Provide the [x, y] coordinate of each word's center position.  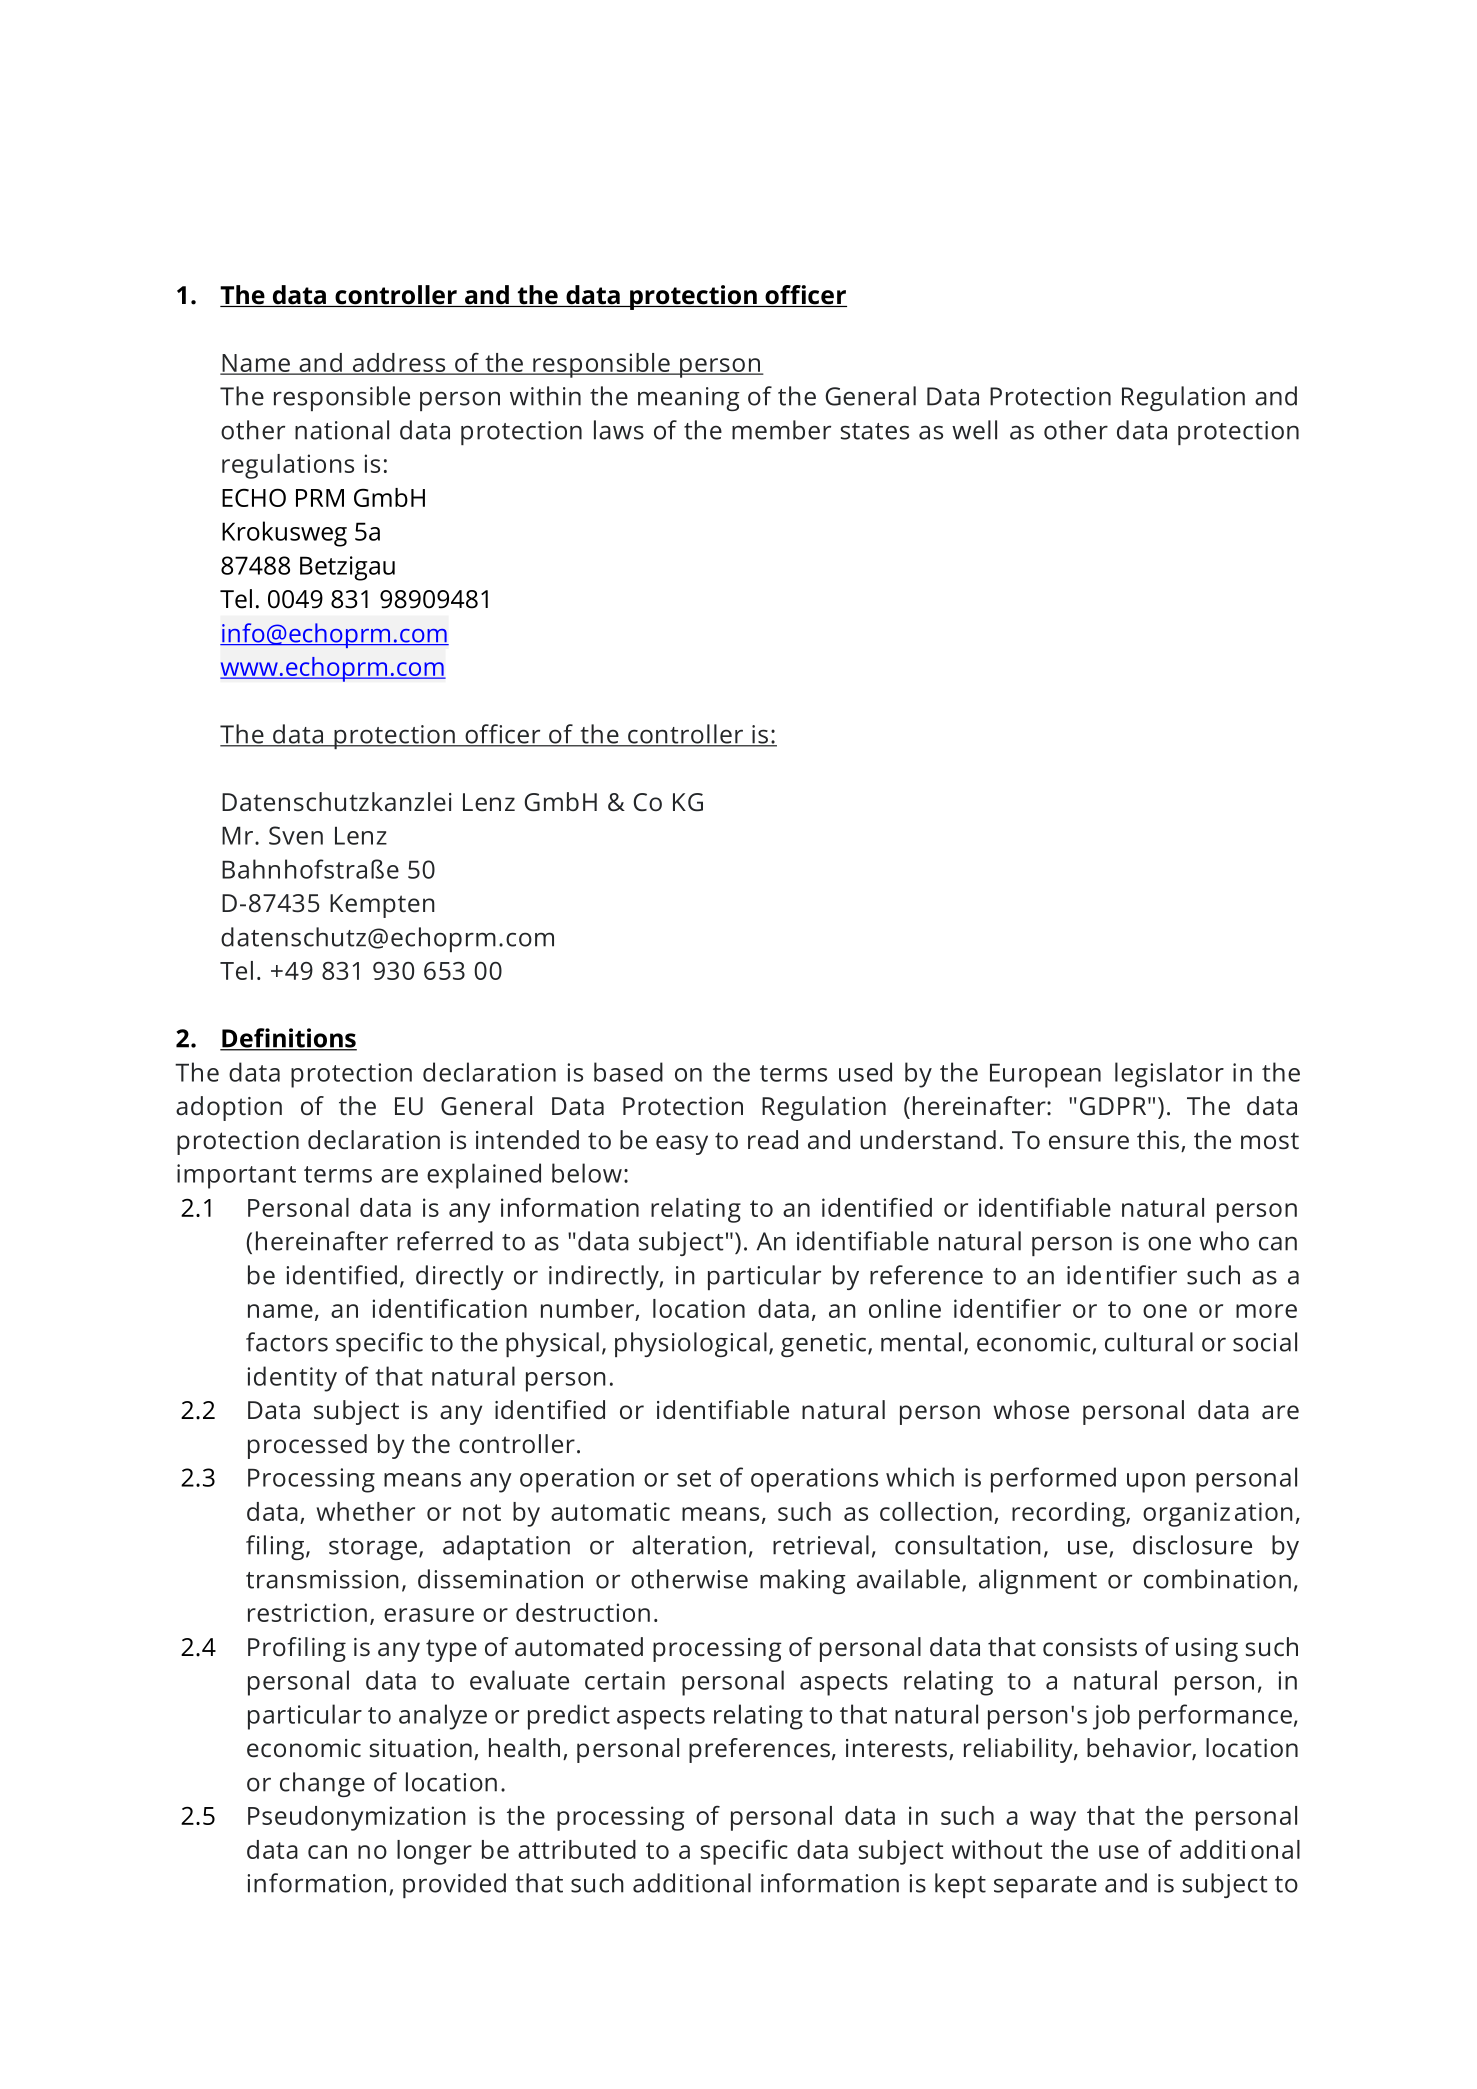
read [773, 1140]
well [974, 430]
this [1159, 1141]
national [342, 430]
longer [434, 1852]
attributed [577, 1849]
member [781, 430]
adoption [229, 1108]
